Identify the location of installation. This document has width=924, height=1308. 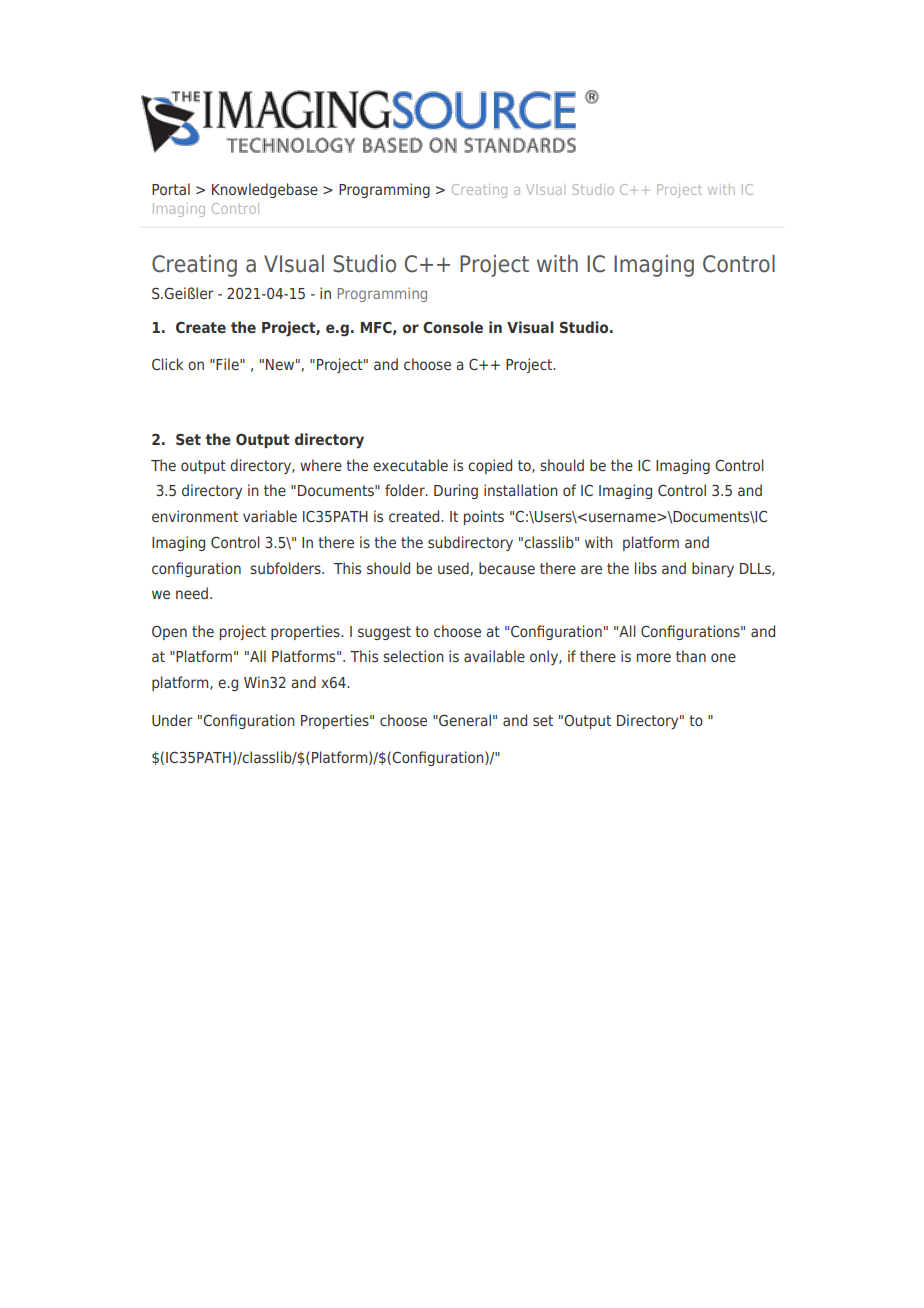
(521, 490).
